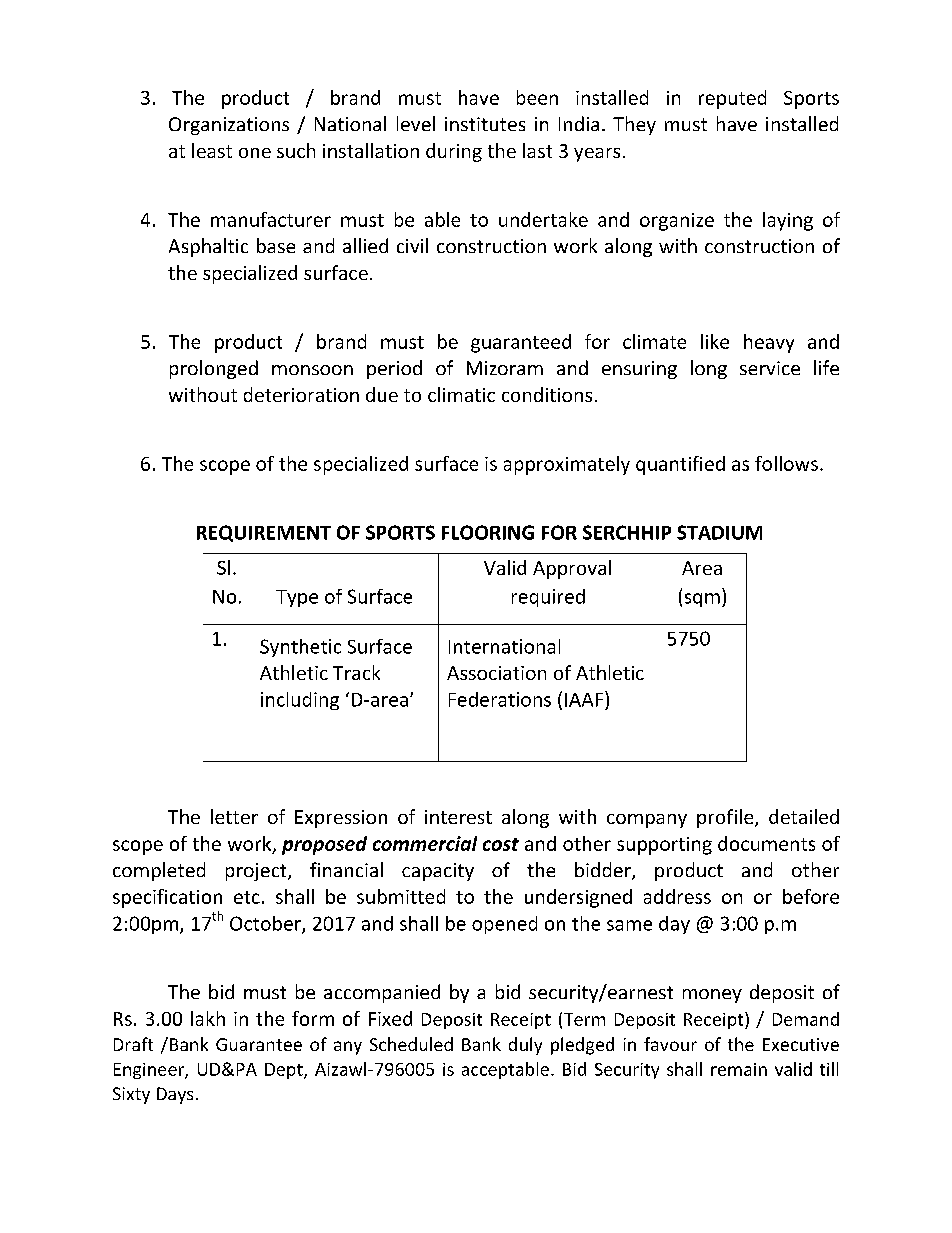  I want to click on required, so click(548, 598).
